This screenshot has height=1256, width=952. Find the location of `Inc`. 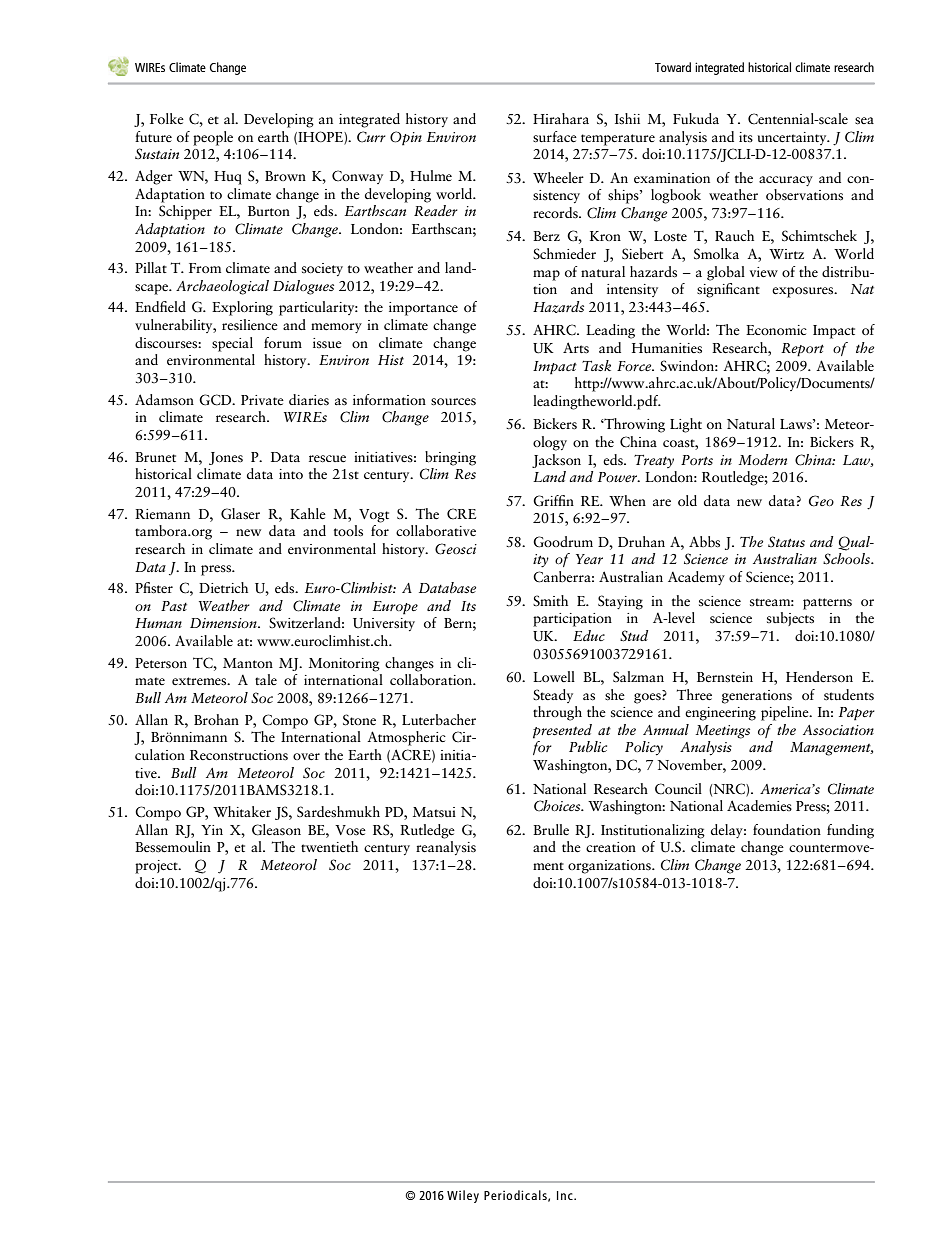

Inc is located at coordinates (566, 1195).
